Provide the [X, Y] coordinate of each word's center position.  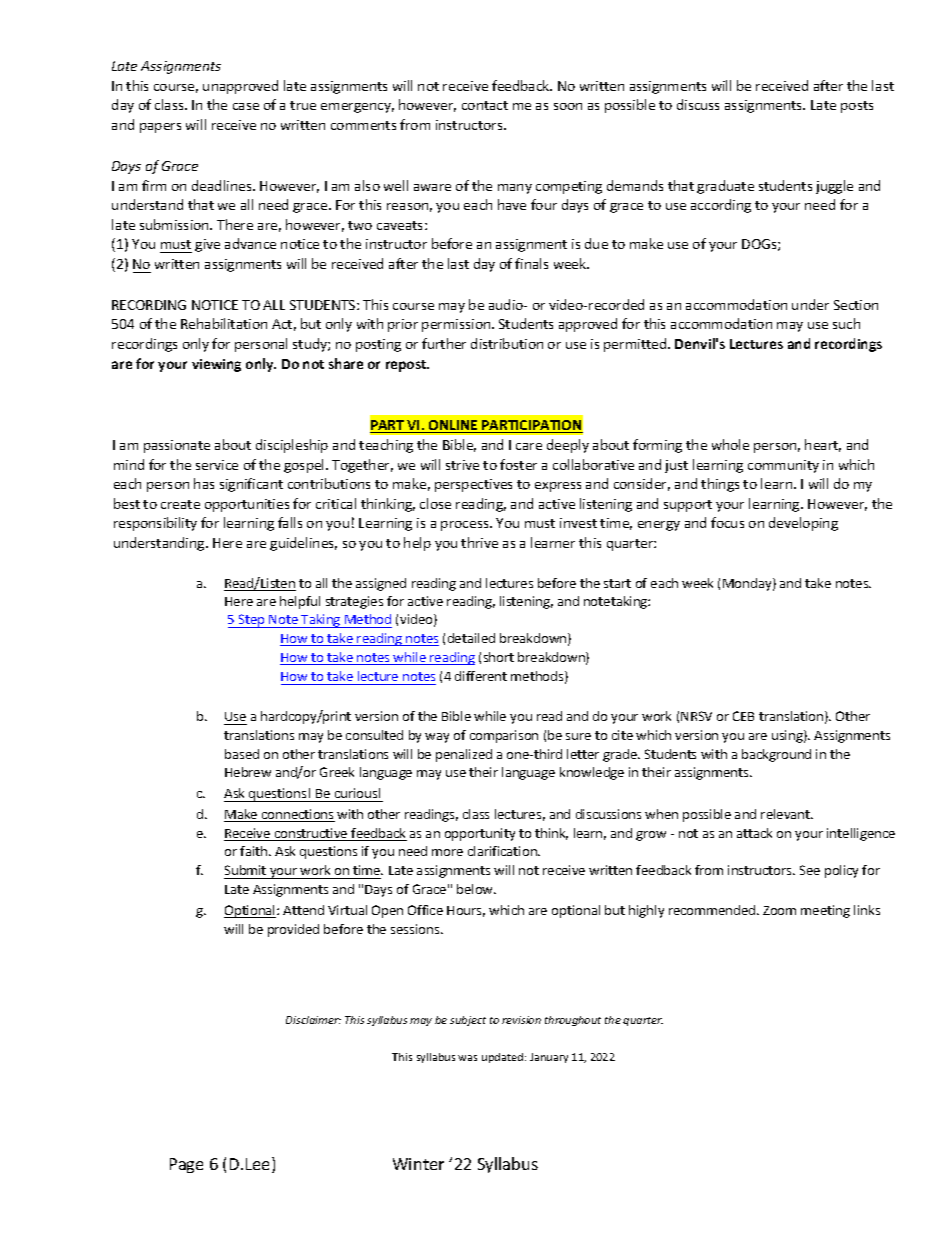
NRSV [696, 716]
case [246, 106]
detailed [471, 638]
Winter [418, 1164]
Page [186, 1165]
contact [485, 105]
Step [252, 621]
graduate [725, 187]
